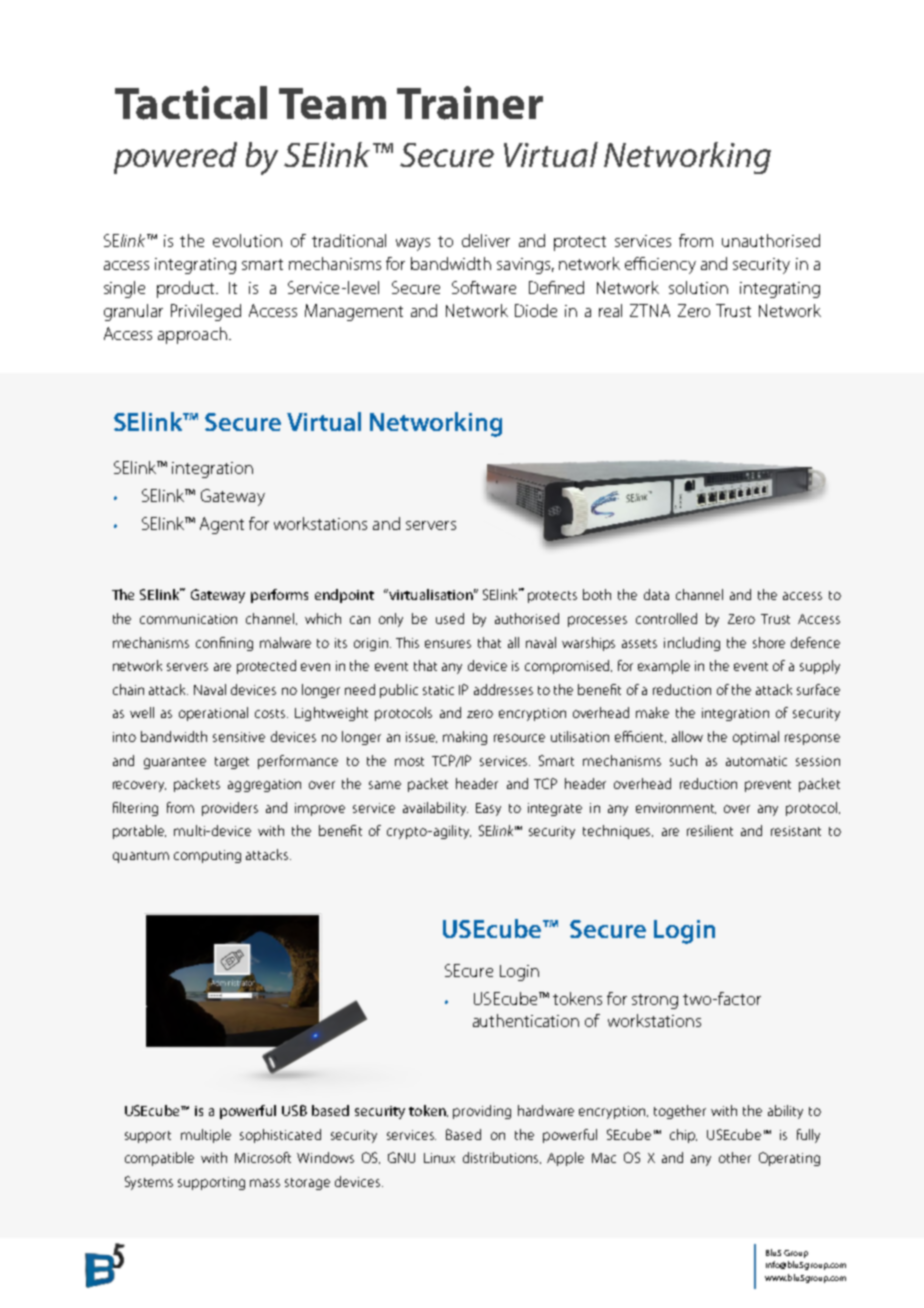  Describe the element at coordinates (207, 856) in the page. I see `computing` at that location.
